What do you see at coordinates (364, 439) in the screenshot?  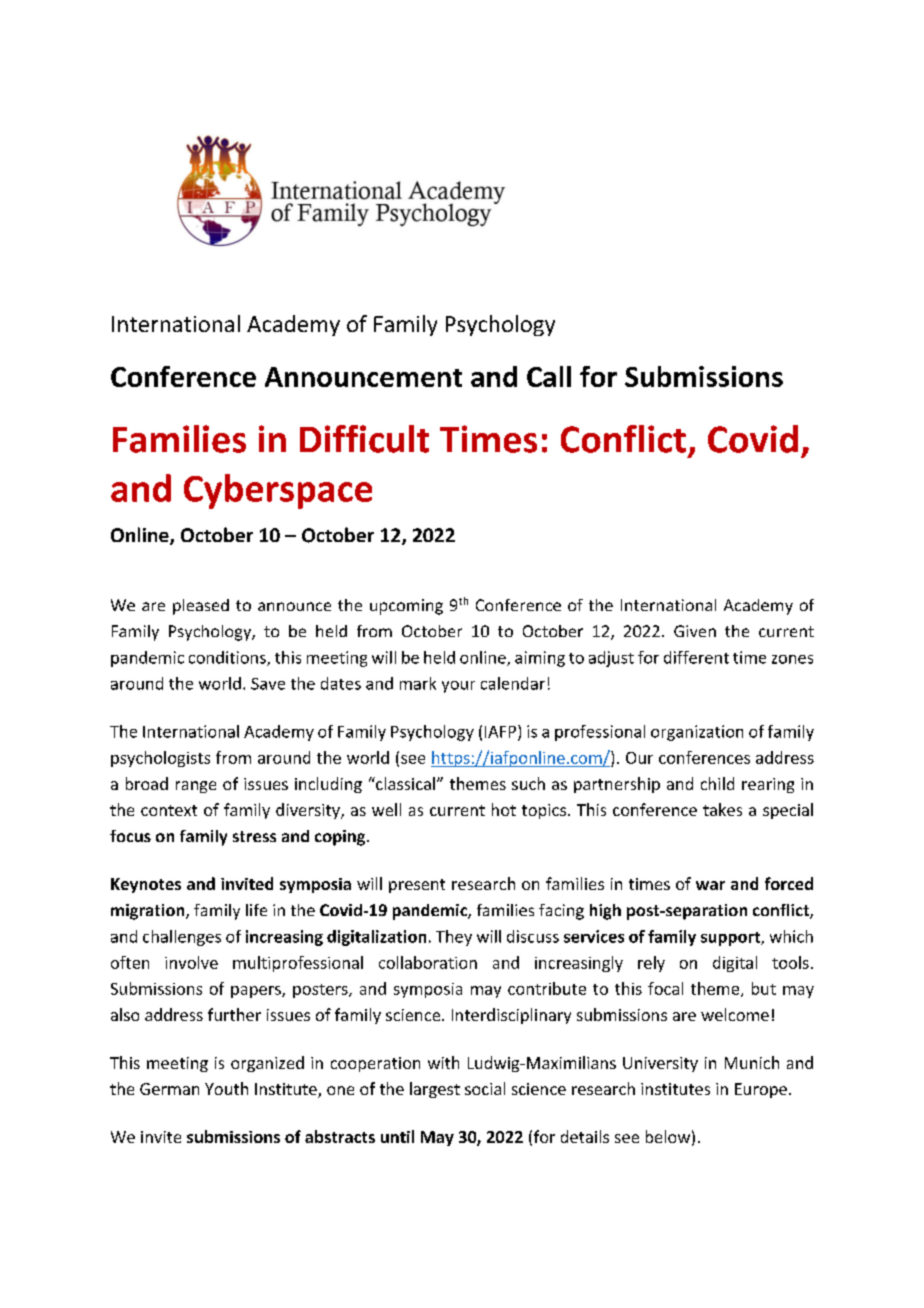 I see `Difficult` at bounding box center [364, 439].
